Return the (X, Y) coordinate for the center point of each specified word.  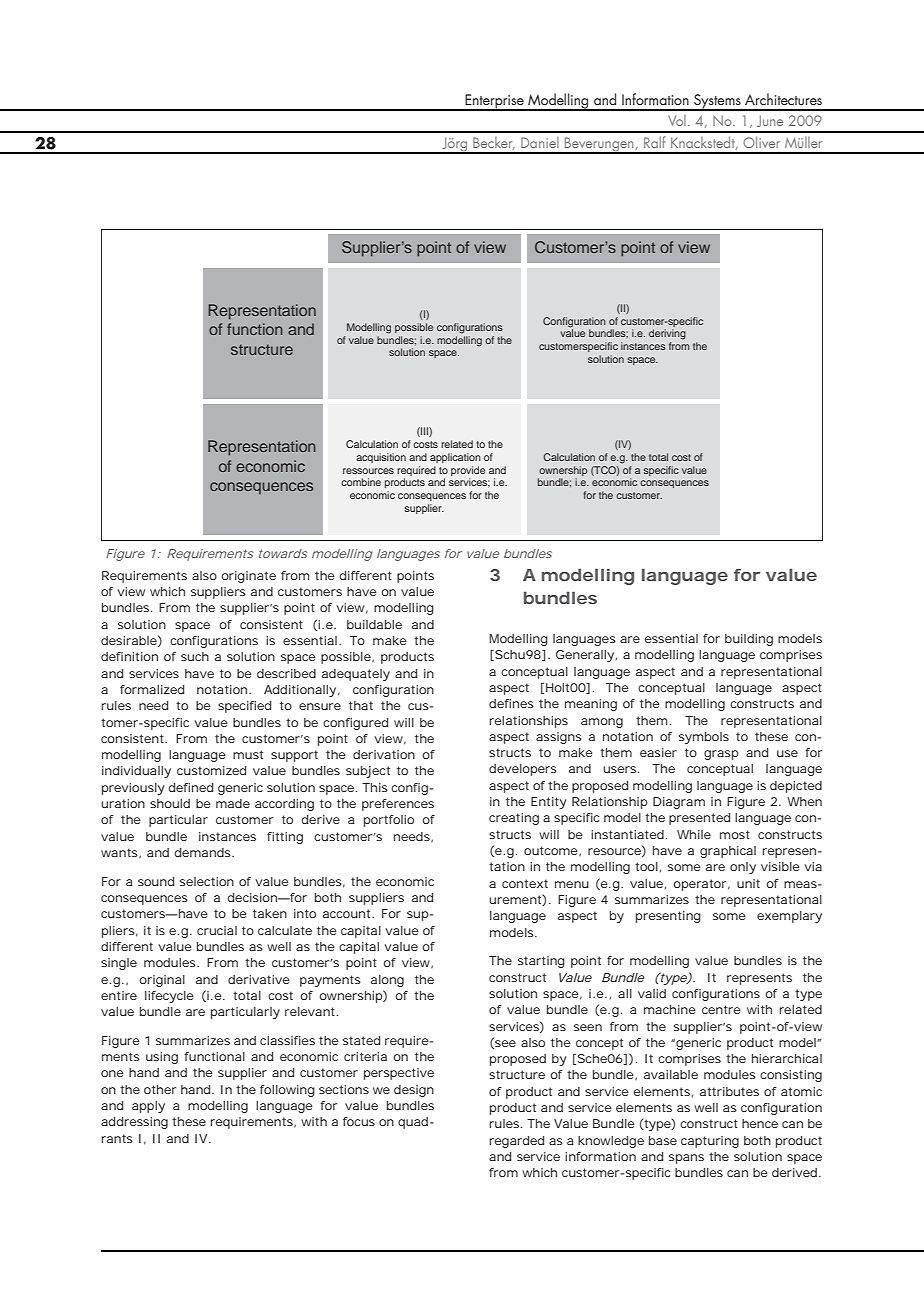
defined (191, 787)
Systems (717, 102)
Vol (677, 120)
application (455, 458)
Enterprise (494, 102)
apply (148, 1107)
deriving (667, 334)
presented (699, 819)
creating (514, 819)
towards (283, 553)
